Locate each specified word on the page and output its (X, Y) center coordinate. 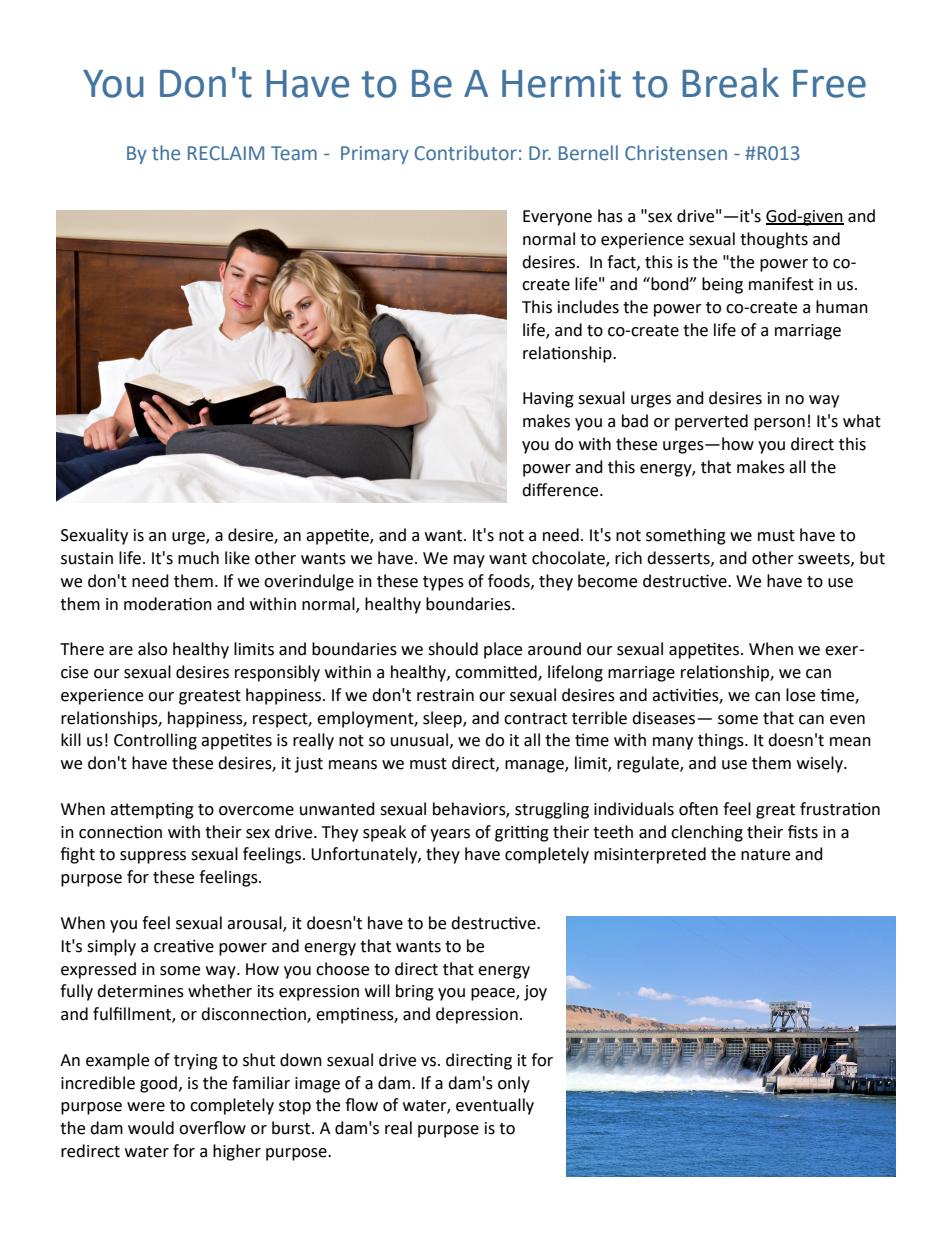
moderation (168, 604)
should (453, 649)
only (514, 1084)
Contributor (465, 153)
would (151, 1128)
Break (730, 83)
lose (800, 695)
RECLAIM (226, 153)
